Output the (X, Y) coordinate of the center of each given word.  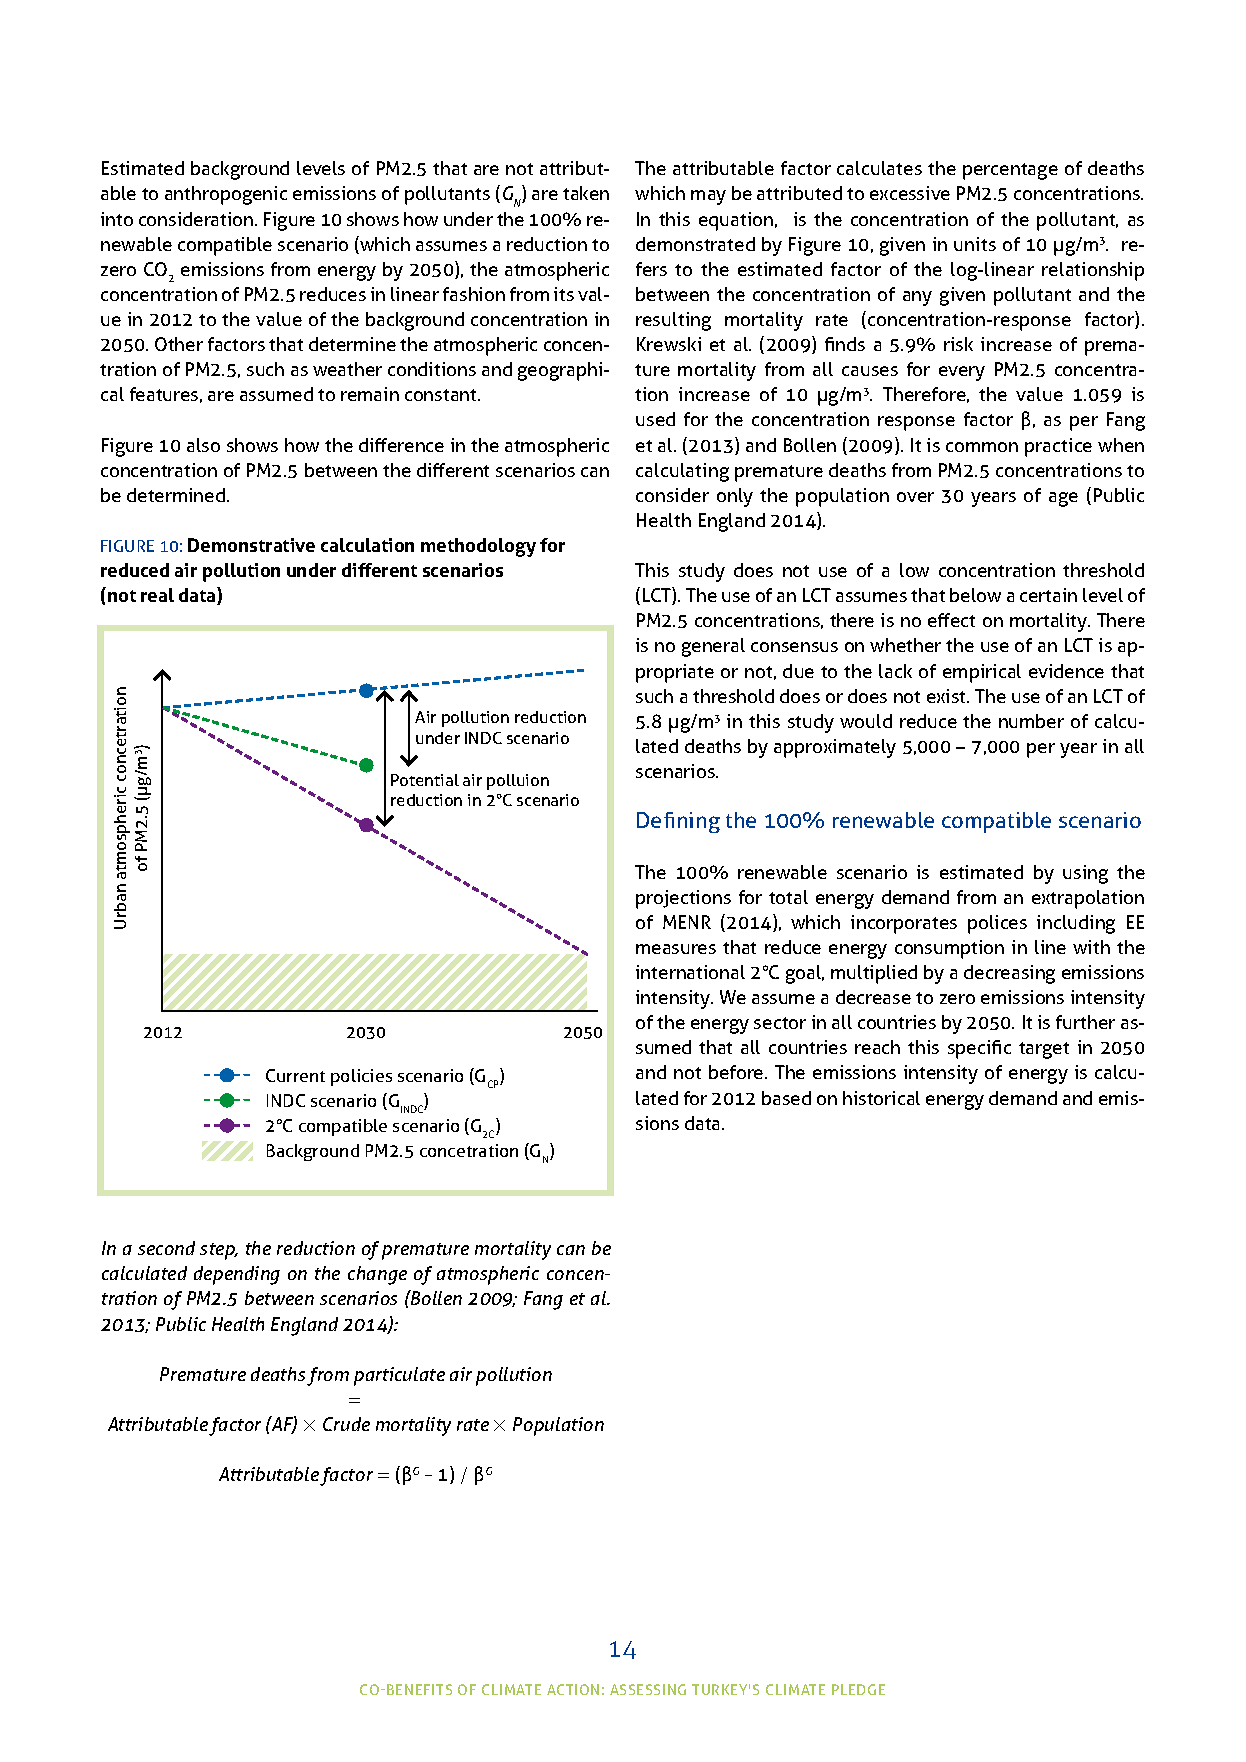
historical (881, 1098)
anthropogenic (226, 195)
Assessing (648, 1689)
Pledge (858, 1689)
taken (586, 193)
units (975, 244)
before (737, 1072)
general (713, 647)
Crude (346, 1424)
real (157, 595)
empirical (982, 673)
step (218, 1251)
